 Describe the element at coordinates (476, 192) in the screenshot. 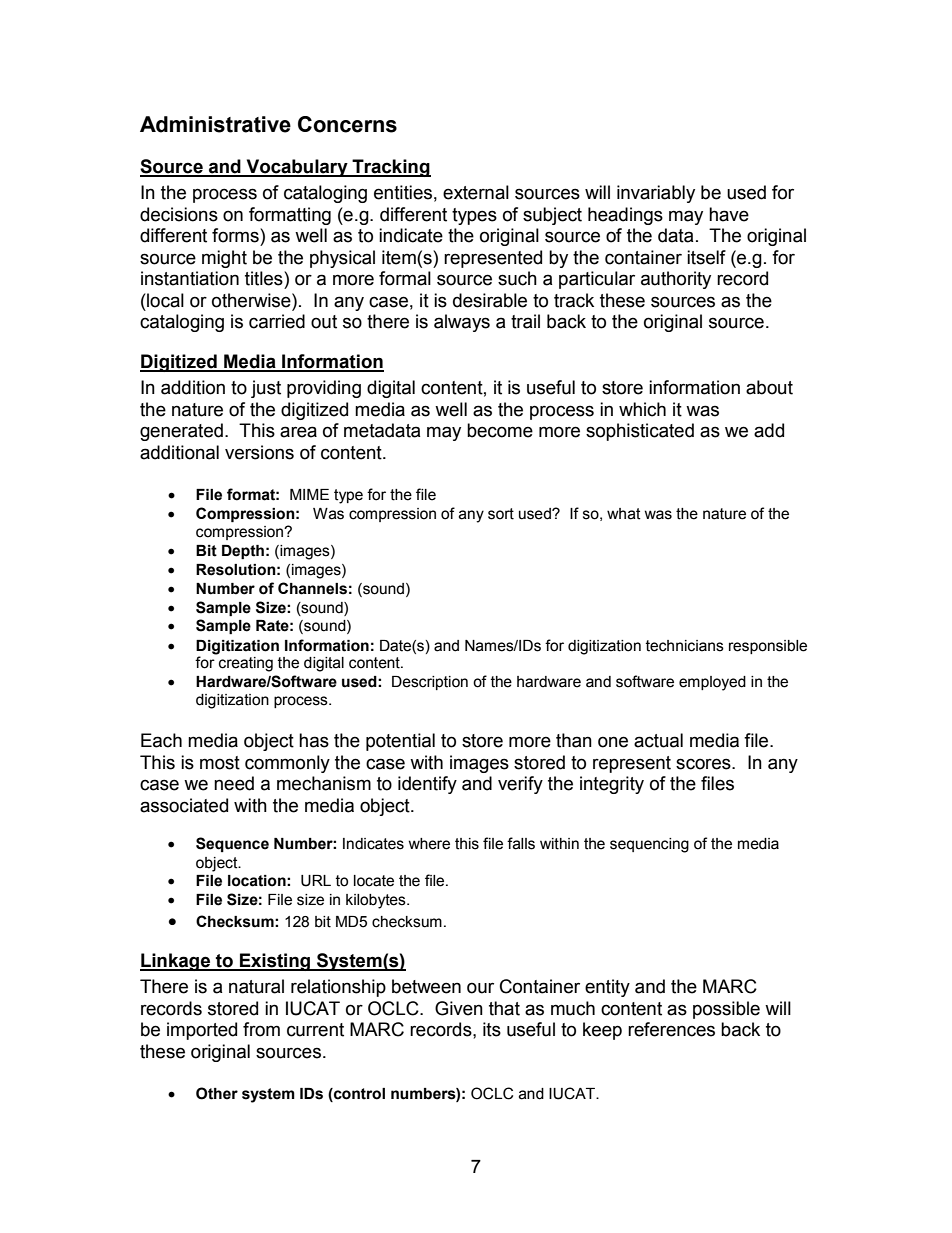

I see `external` at that location.
